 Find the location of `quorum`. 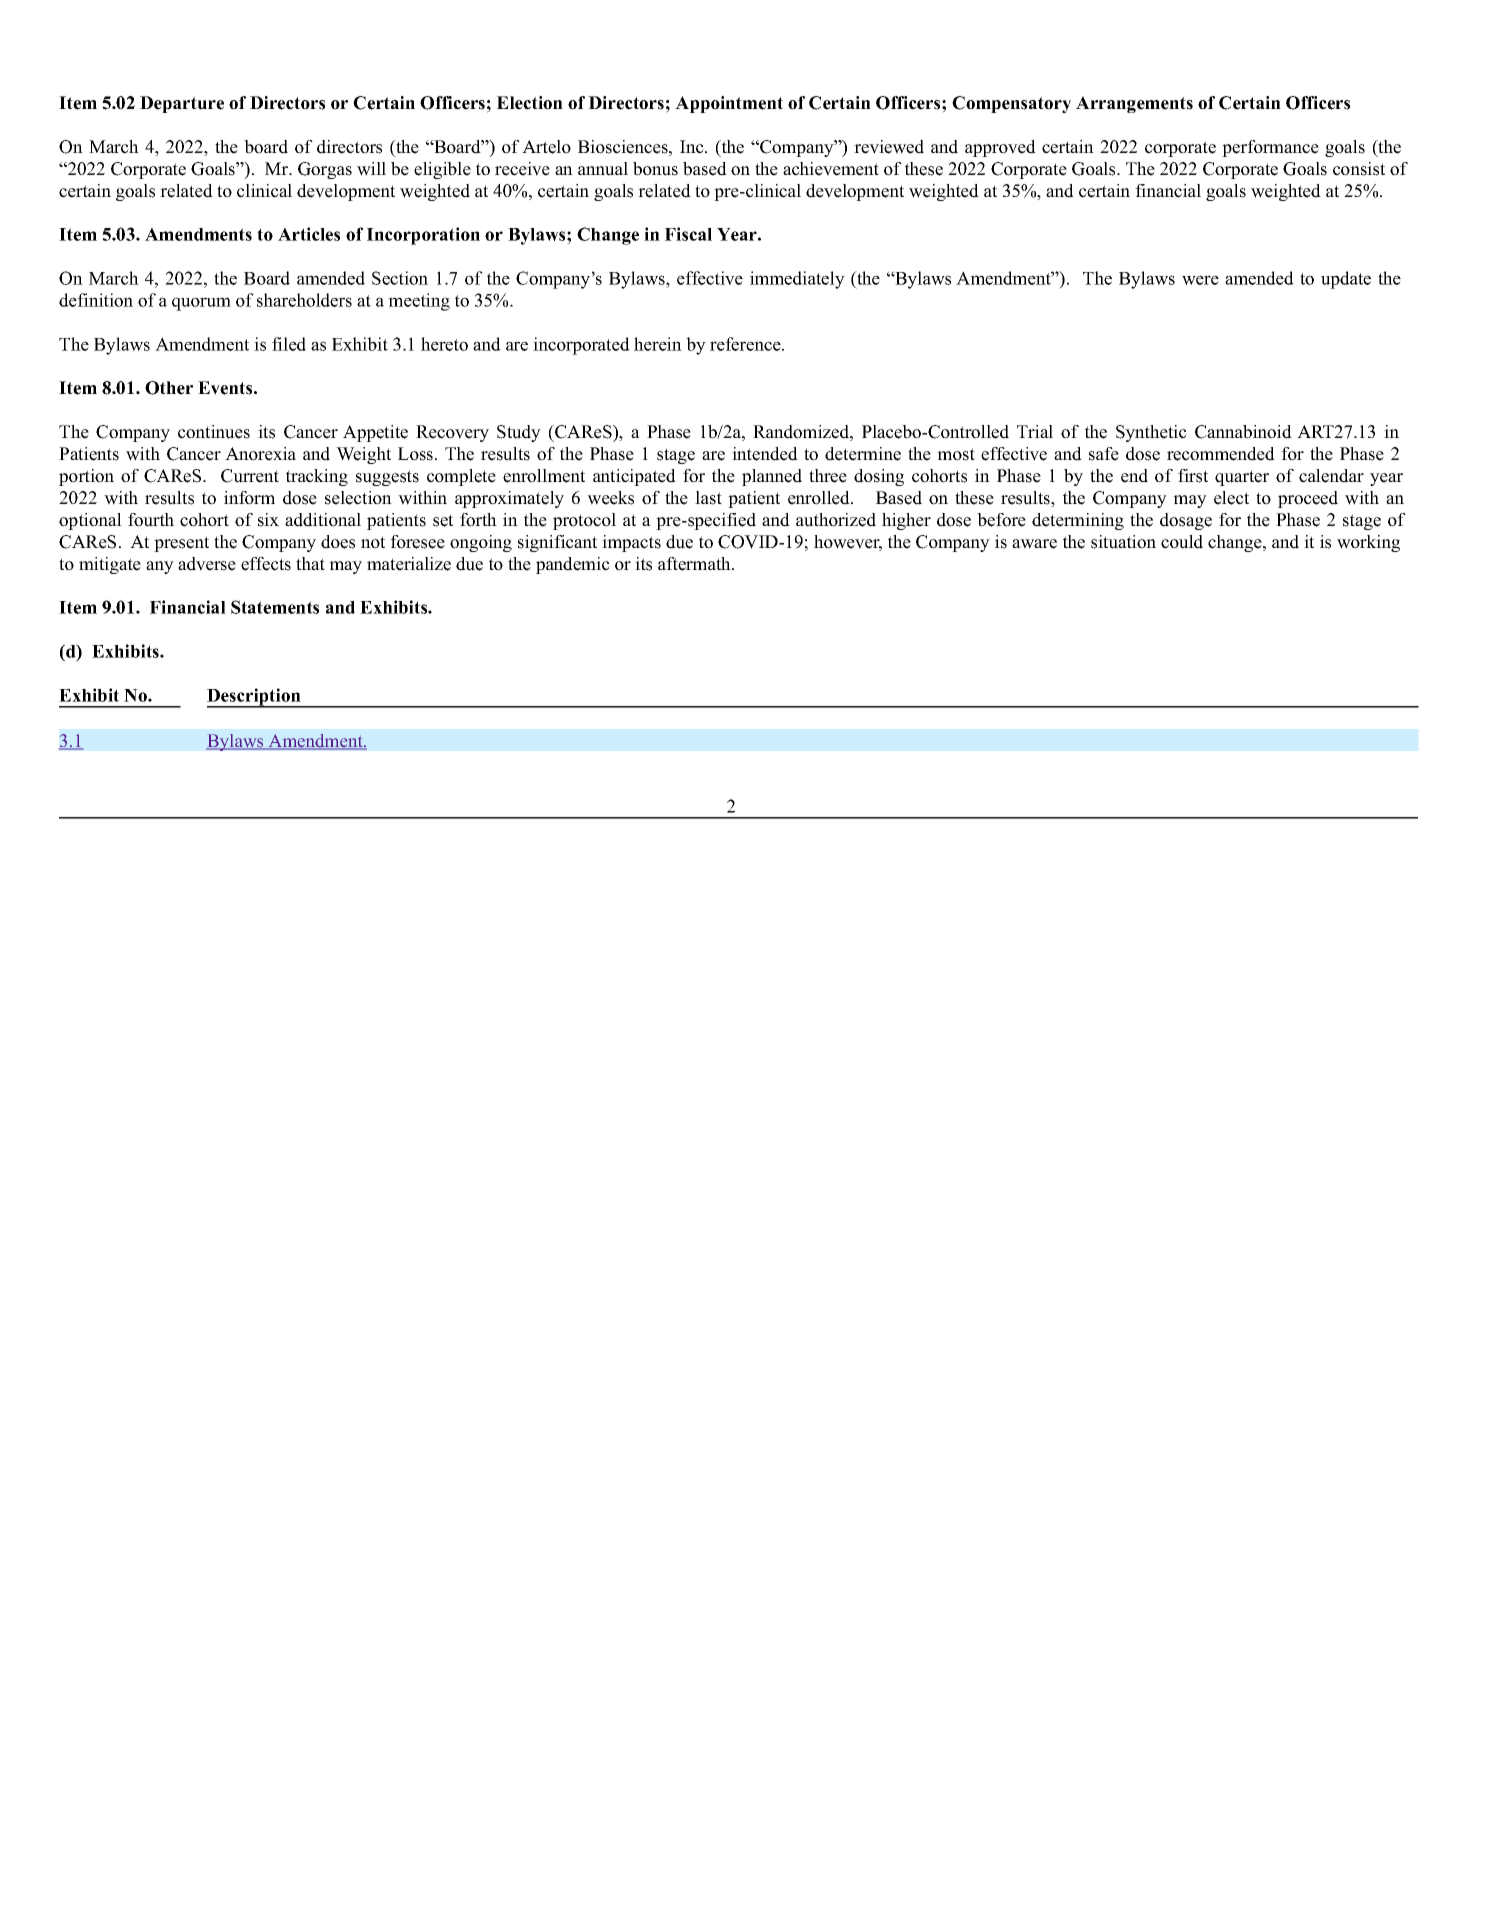

quorum is located at coordinates (201, 304).
